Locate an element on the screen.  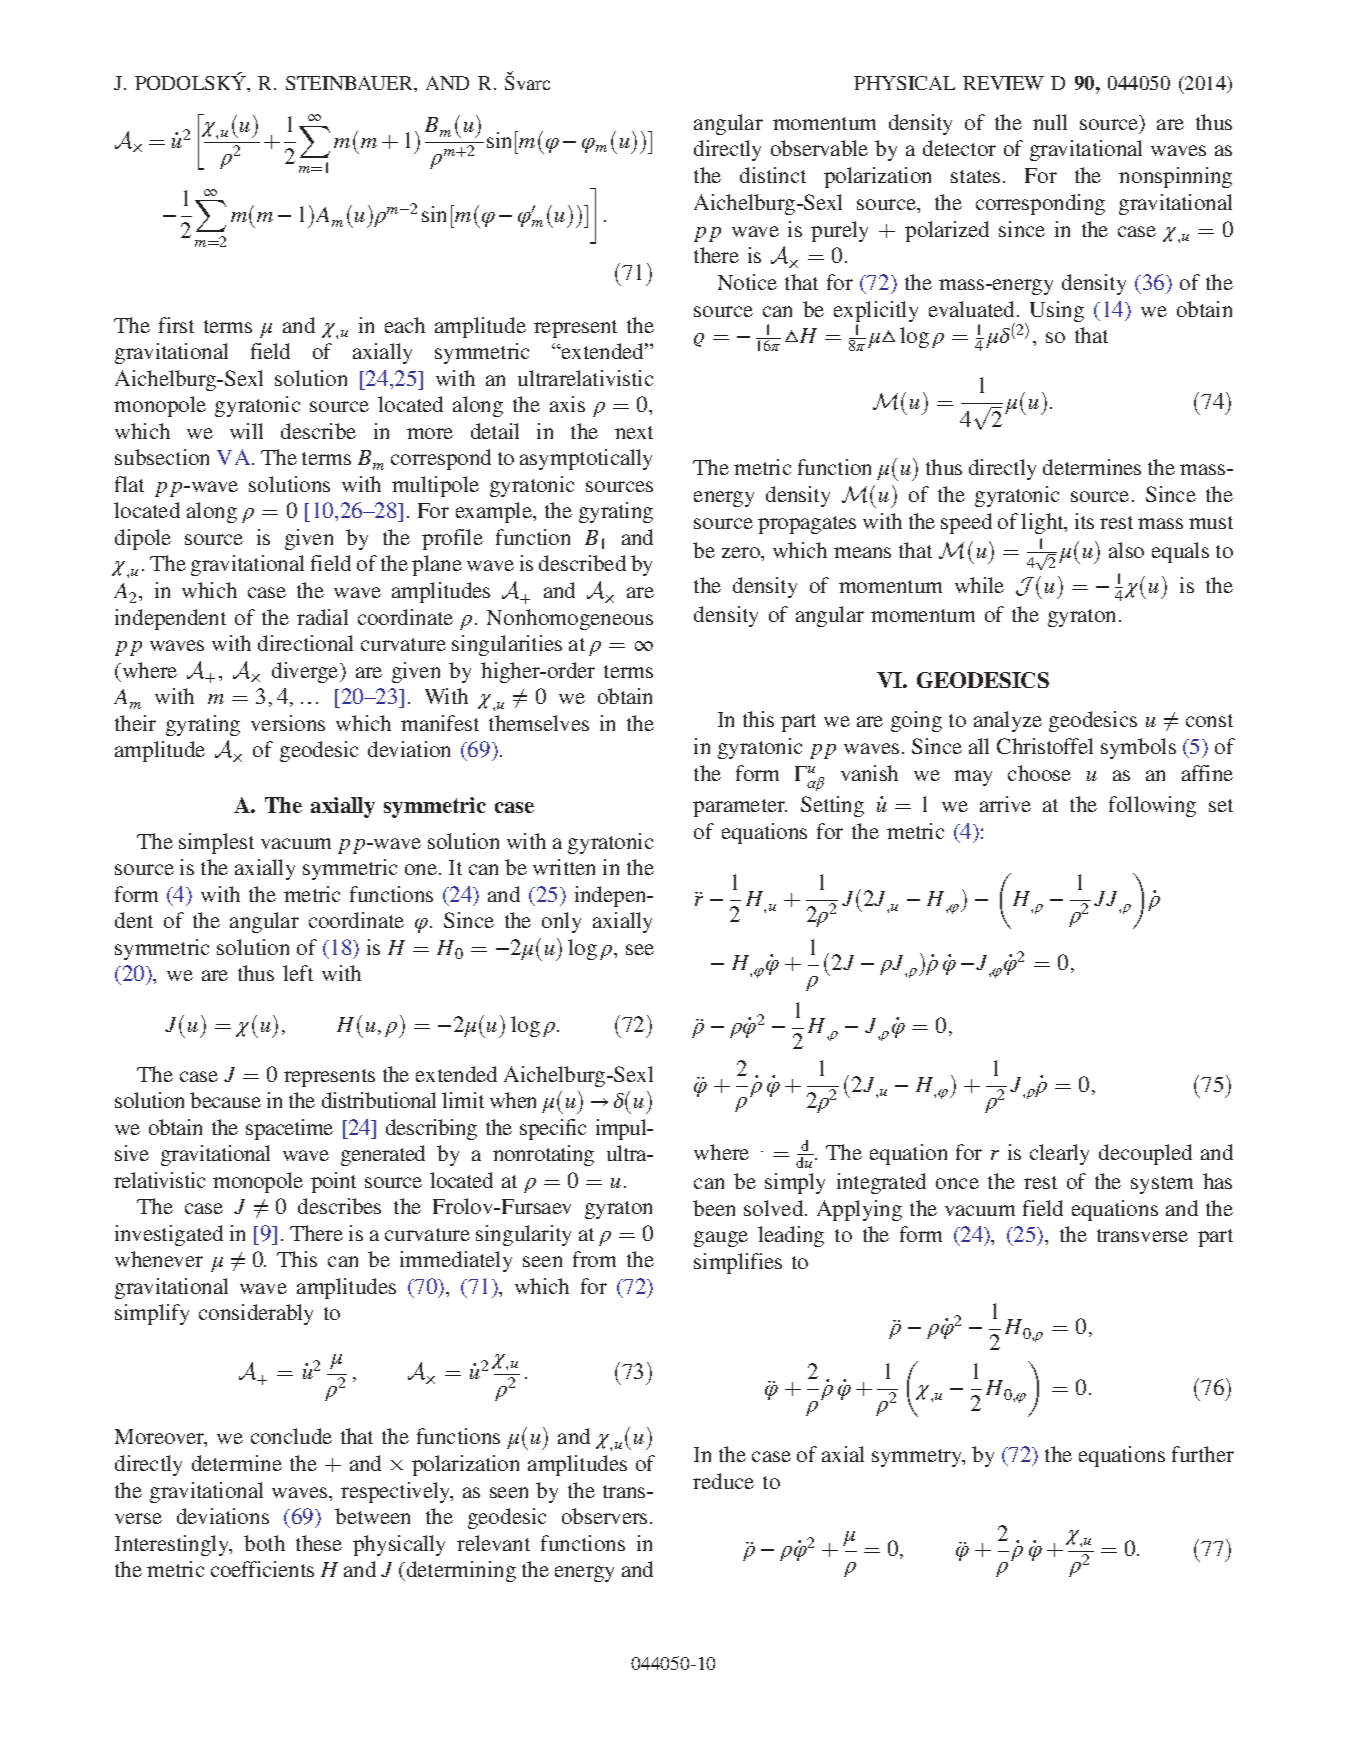
null is located at coordinates (1050, 122).
